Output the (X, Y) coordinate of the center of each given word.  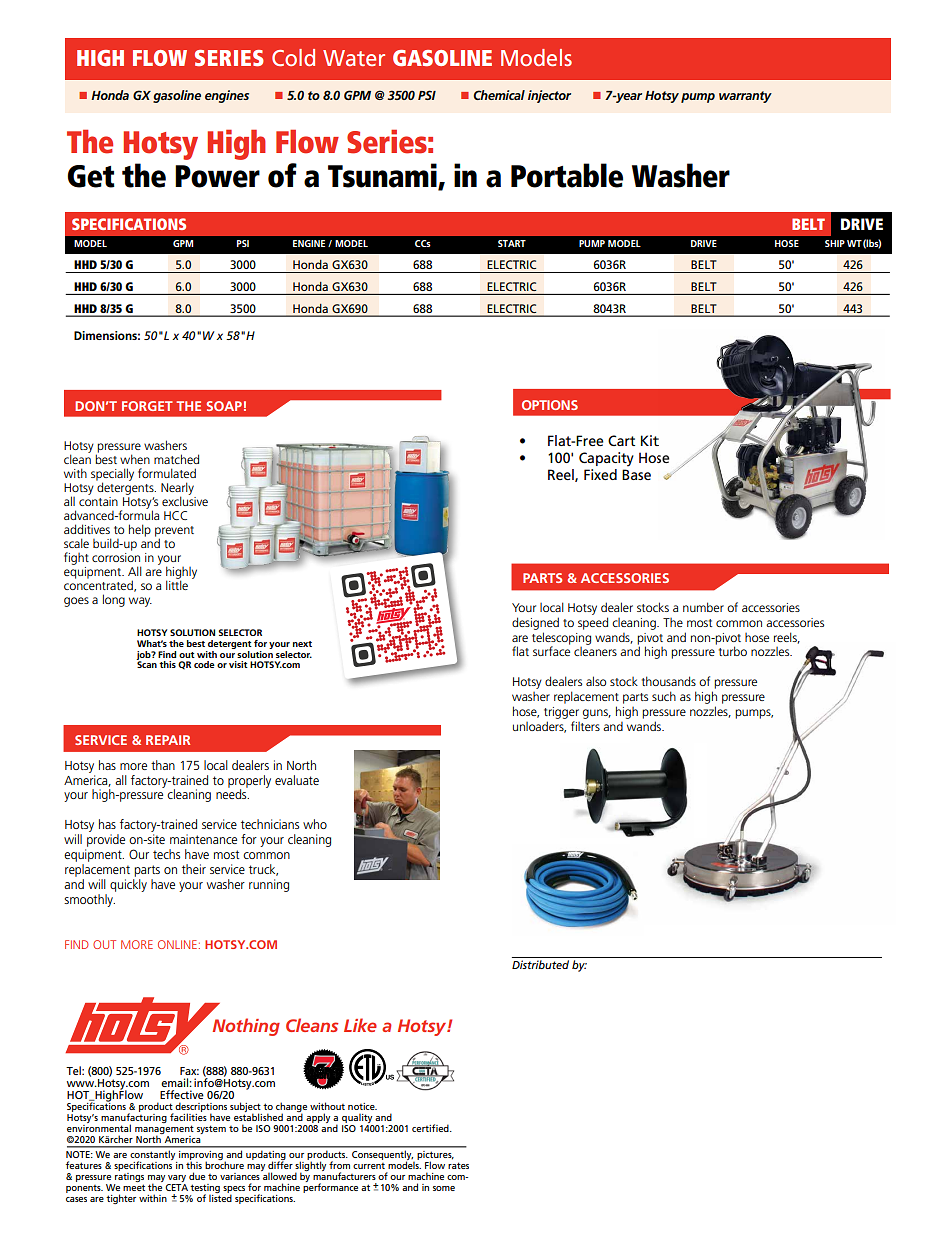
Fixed (600, 474)
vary (176, 1180)
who (315, 824)
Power (217, 176)
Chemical (499, 95)
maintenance (203, 839)
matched (176, 459)
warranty (745, 97)
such (664, 696)
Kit (650, 440)
